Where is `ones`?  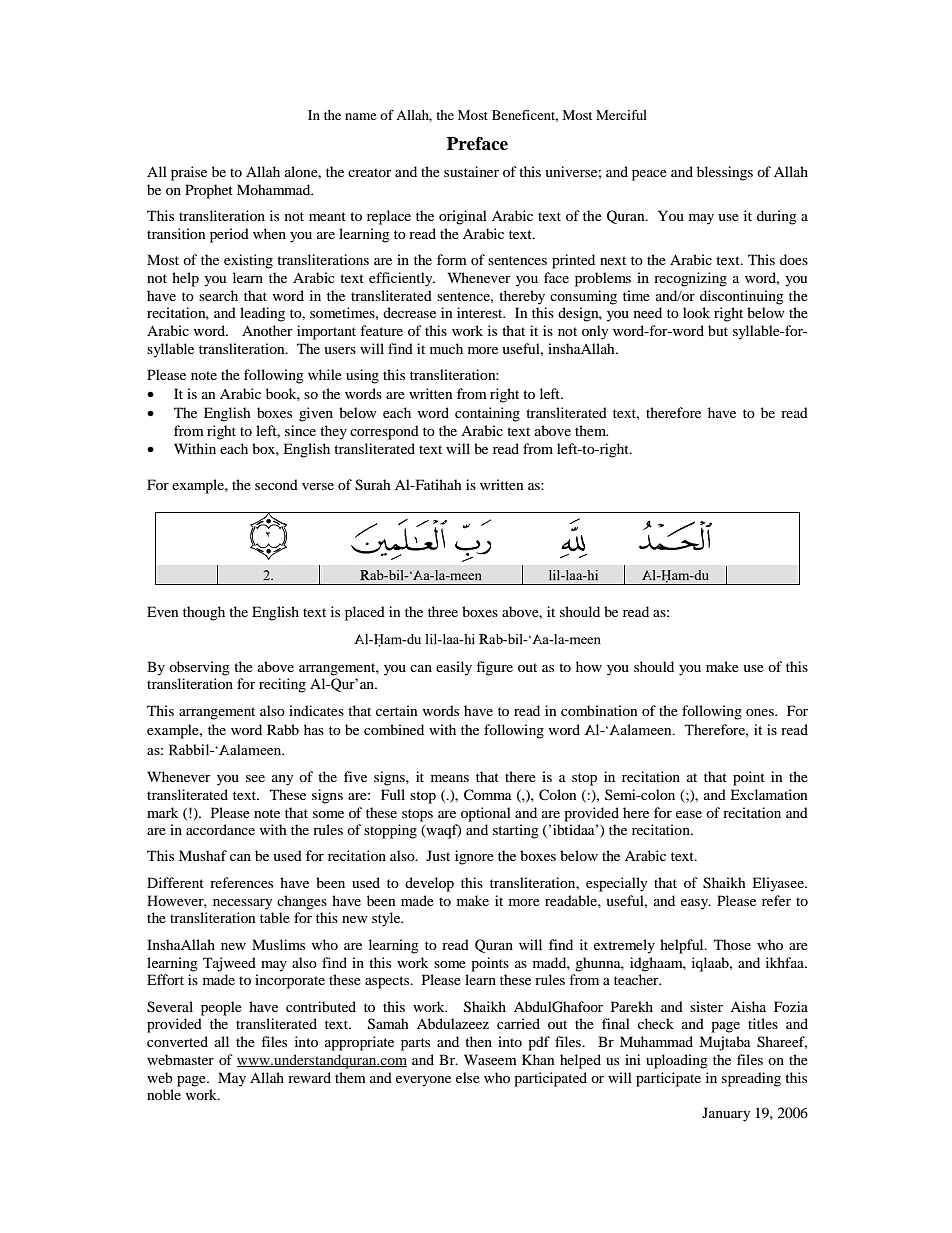
ones is located at coordinates (761, 712).
